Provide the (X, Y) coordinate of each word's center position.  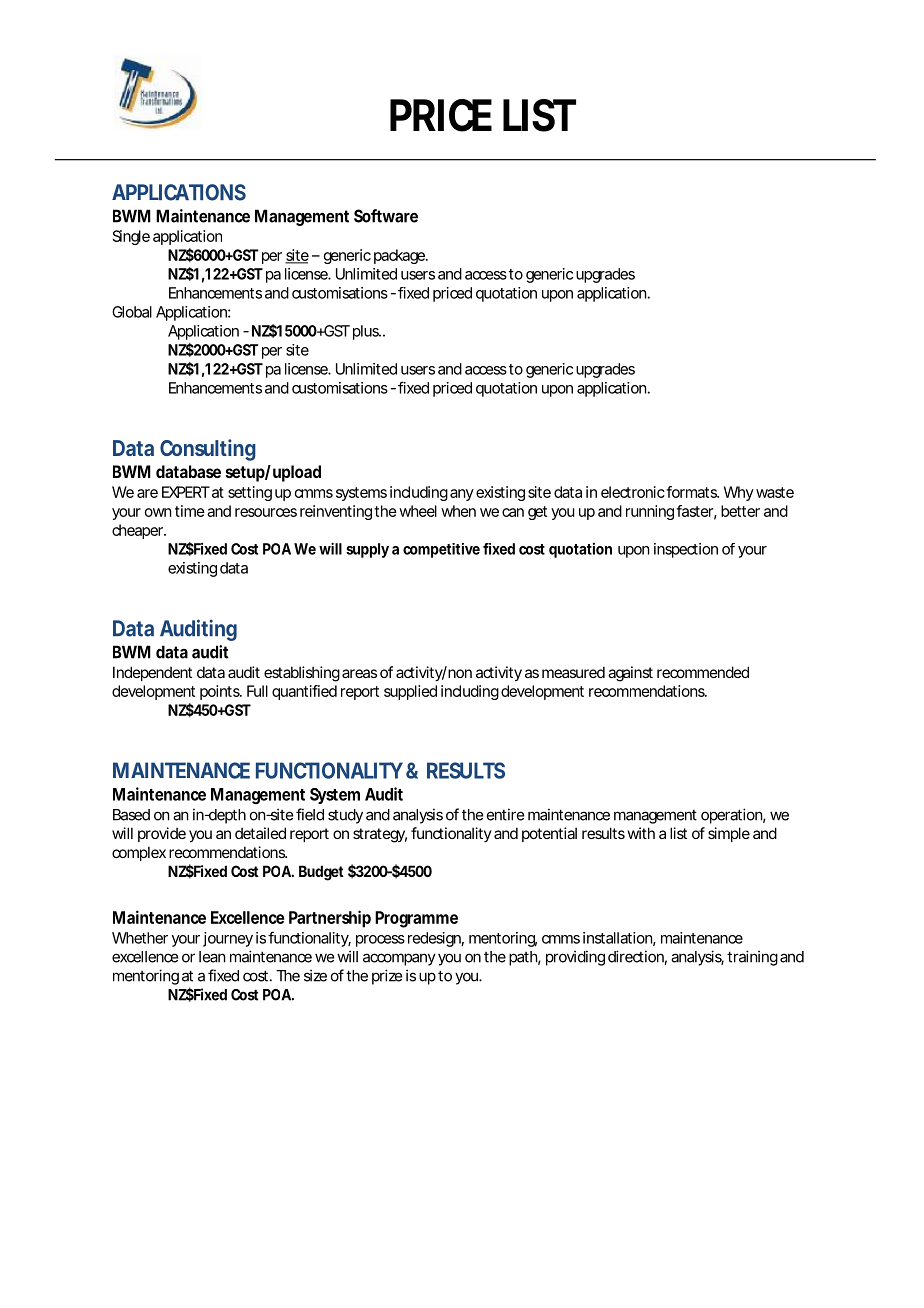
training (752, 958)
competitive (441, 550)
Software (386, 216)
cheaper (139, 531)
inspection (686, 550)
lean (212, 957)
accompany (399, 959)
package (400, 256)
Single (131, 237)
